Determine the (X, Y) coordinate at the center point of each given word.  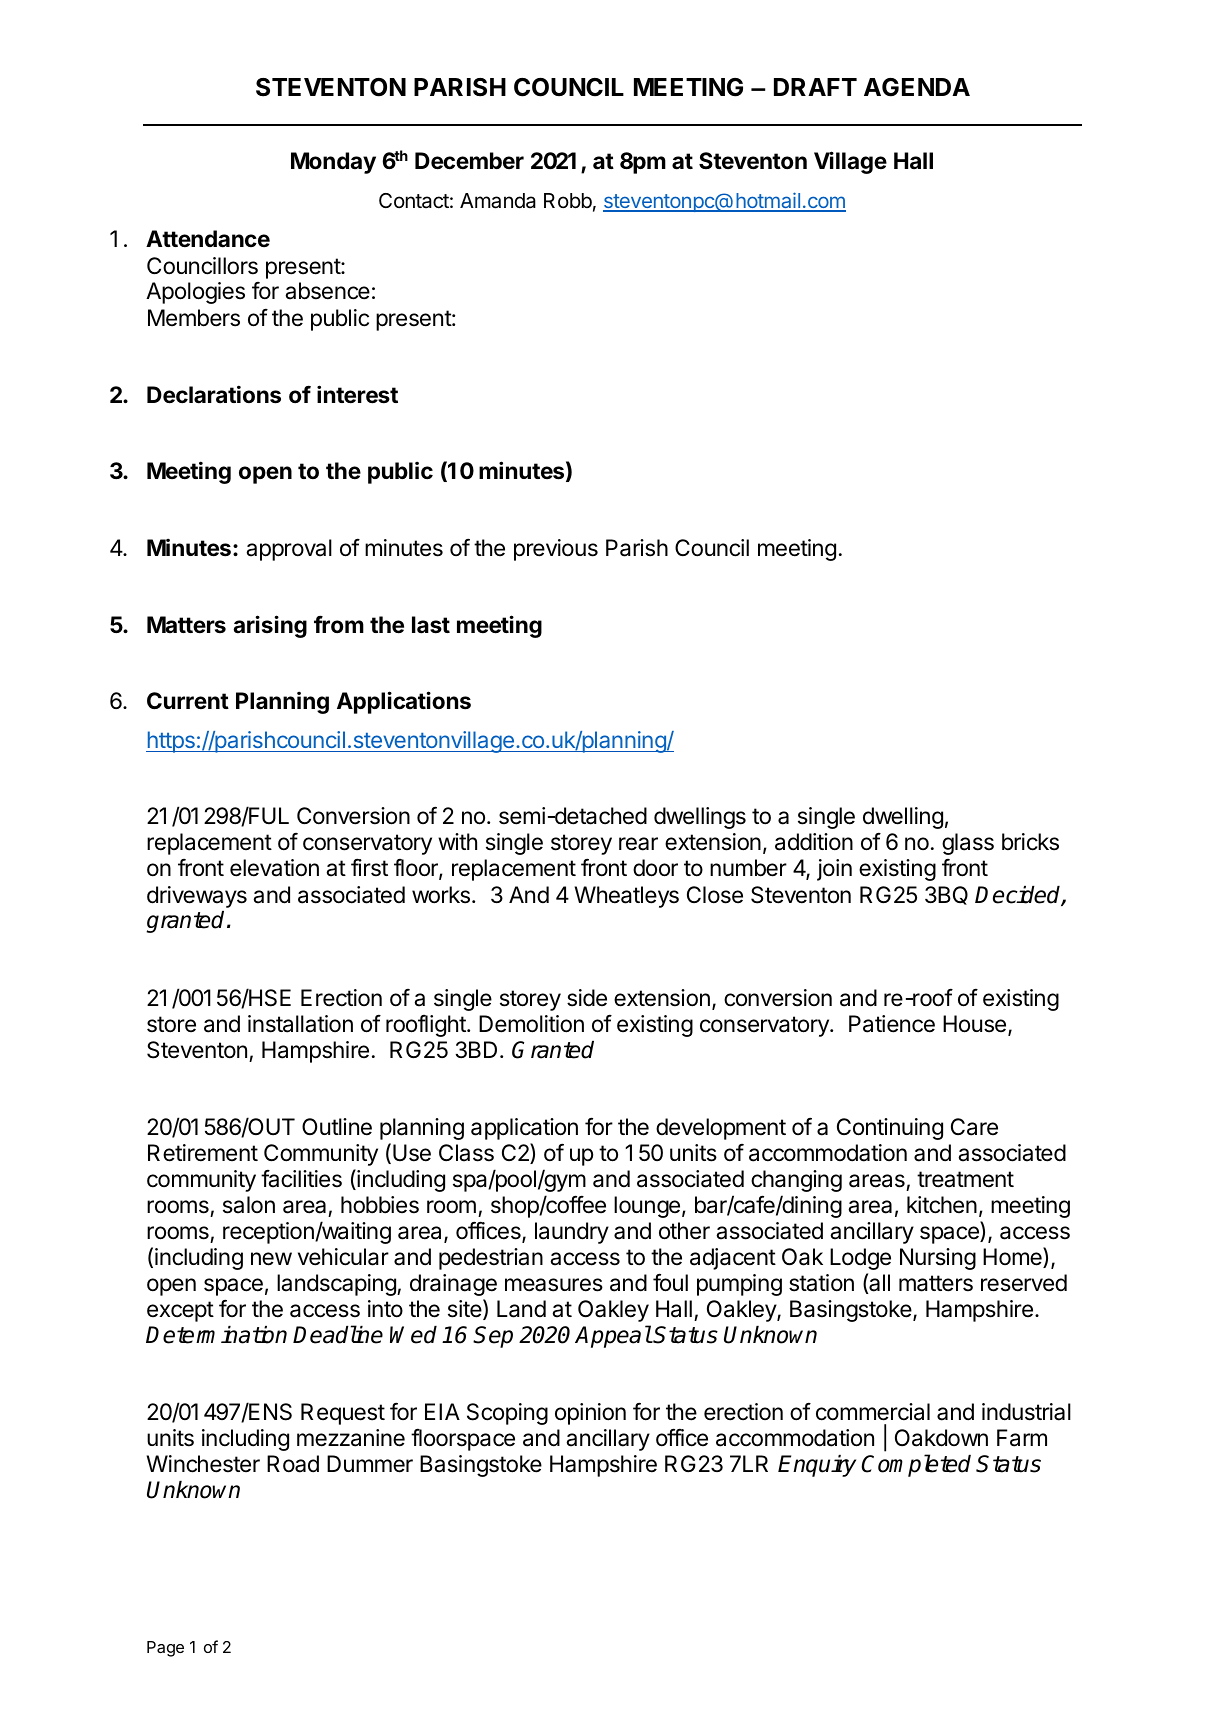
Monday (333, 163)
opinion (590, 1414)
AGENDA (917, 87)
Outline (337, 1127)
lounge (647, 1207)
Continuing (890, 1129)
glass (968, 844)
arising (270, 626)
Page (165, 1649)
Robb (568, 201)
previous (556, 550)
